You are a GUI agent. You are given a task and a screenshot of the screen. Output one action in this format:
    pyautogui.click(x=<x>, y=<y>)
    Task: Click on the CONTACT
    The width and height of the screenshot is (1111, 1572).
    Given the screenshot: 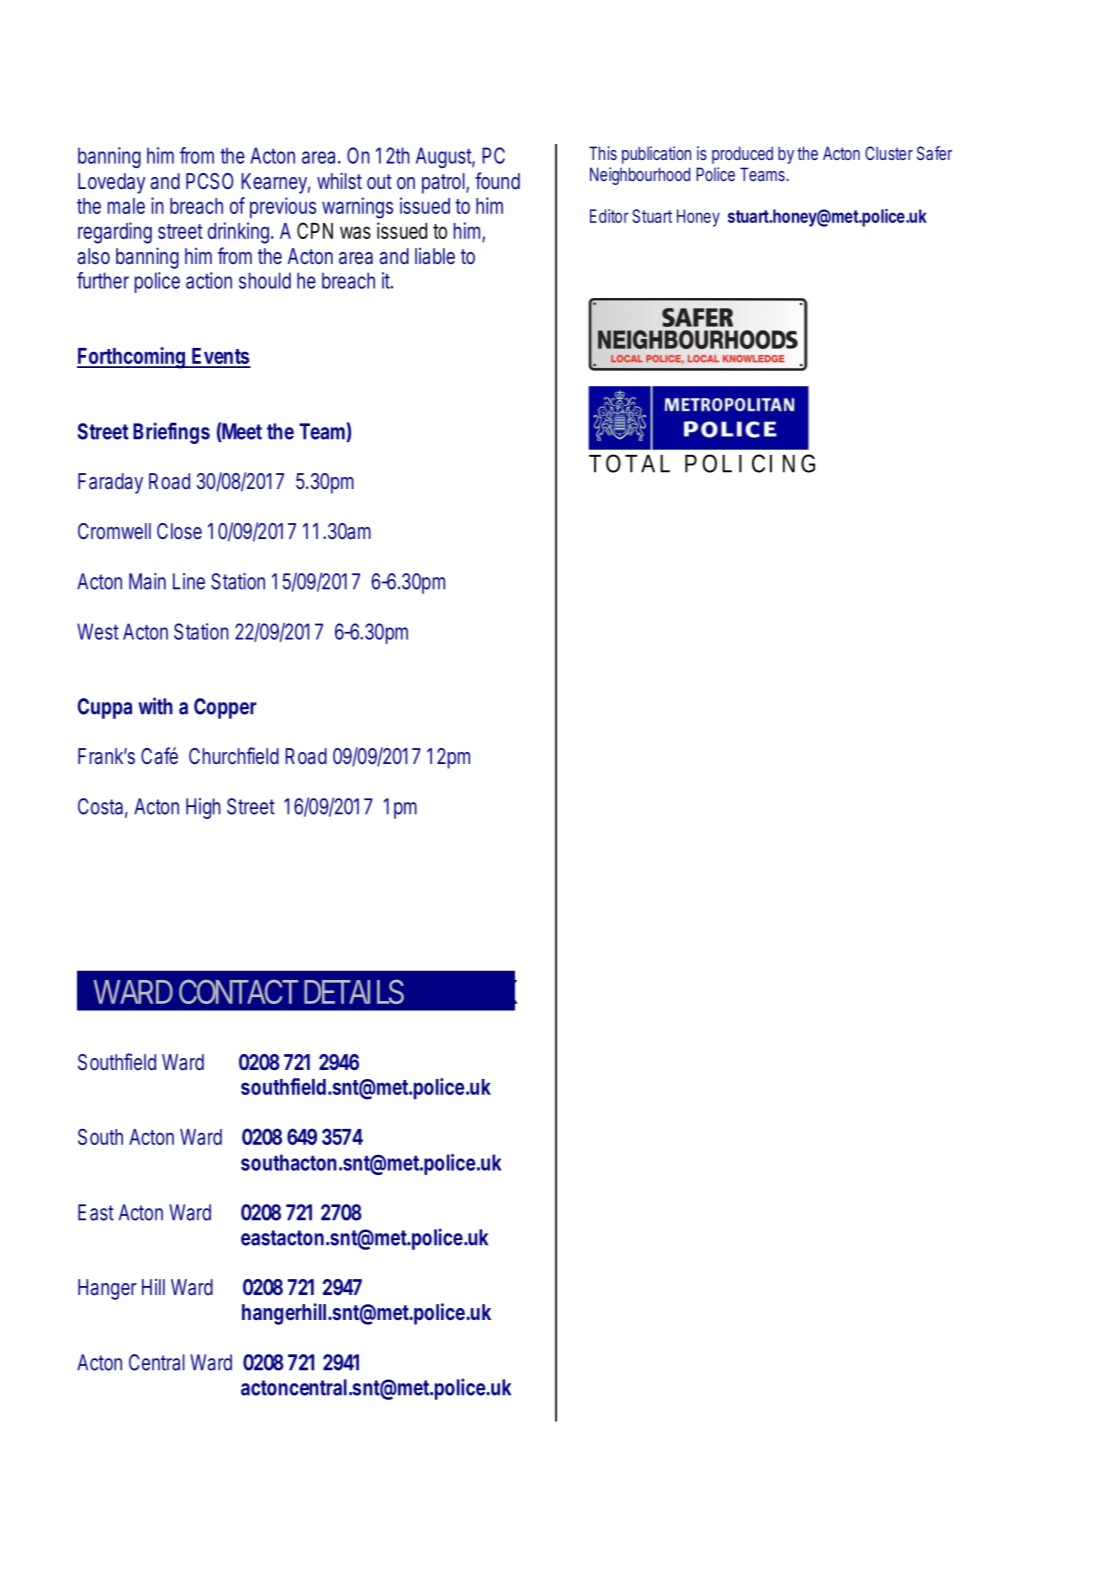 What is the action you would take?
    pyautogui.click(x=238, y=991)
